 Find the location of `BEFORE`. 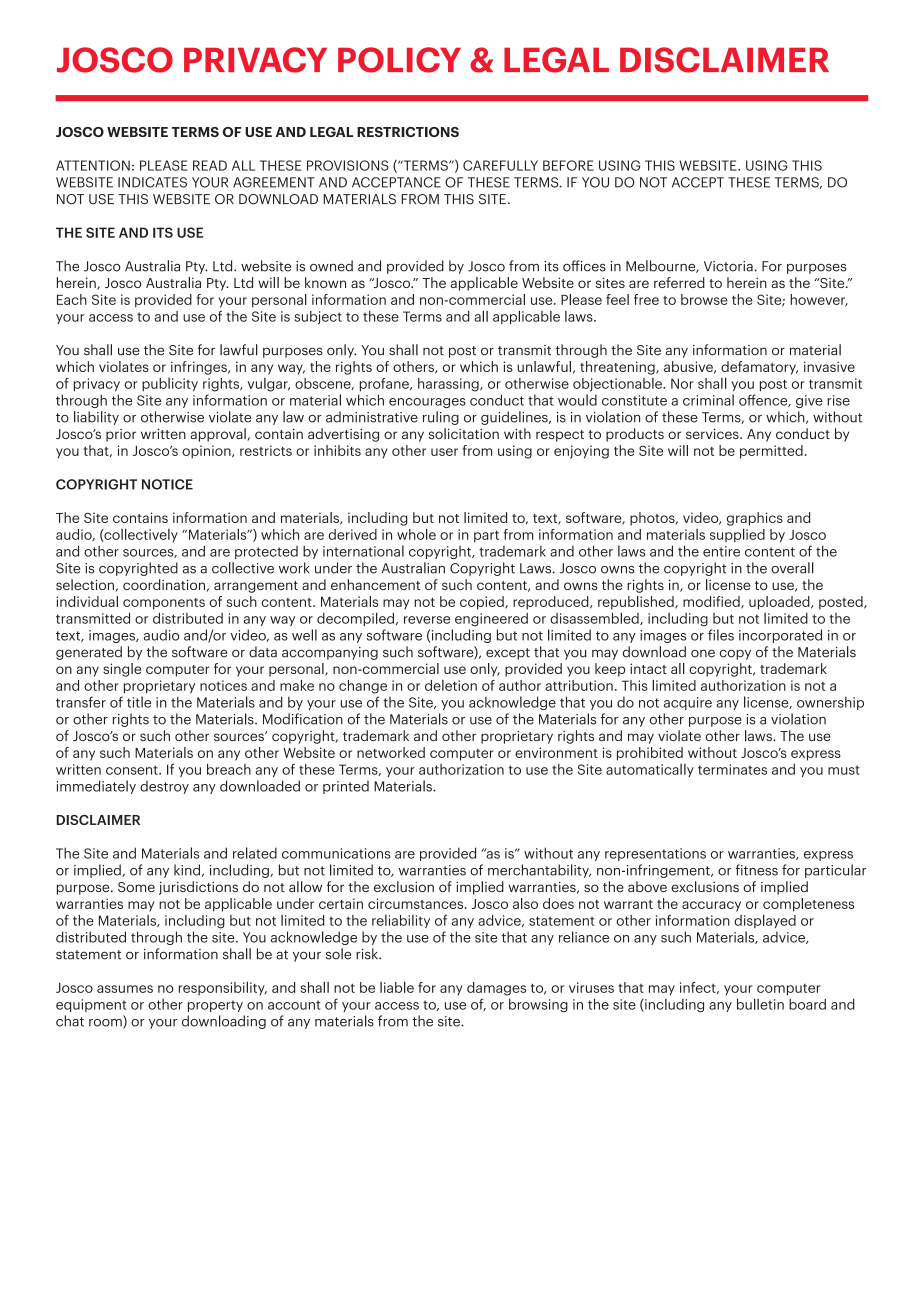

BEFORE is located at coordinates (568, 165).
